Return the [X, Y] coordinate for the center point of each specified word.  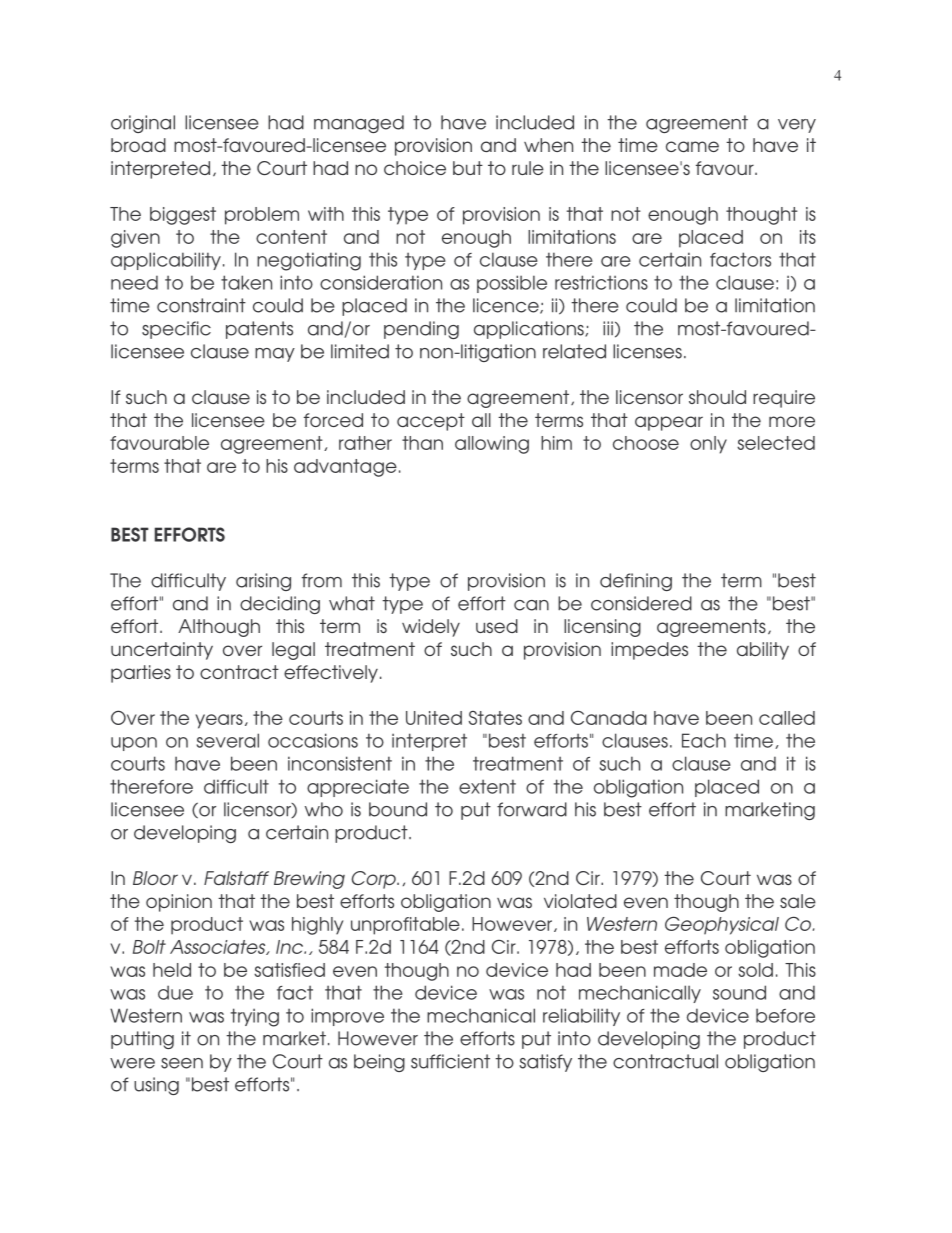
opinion [179, 903]
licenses [647, 351]
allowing [492, 445]
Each [704, 740]
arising [263, 582]
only [708, 445]
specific [176, 330]
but [468, 168]
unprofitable [405, 926]
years [219, 721]
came [692, 146]
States [495, 718]
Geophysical [722, 925]
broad [138, 145]
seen [182, 1063]
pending [421, 330]
